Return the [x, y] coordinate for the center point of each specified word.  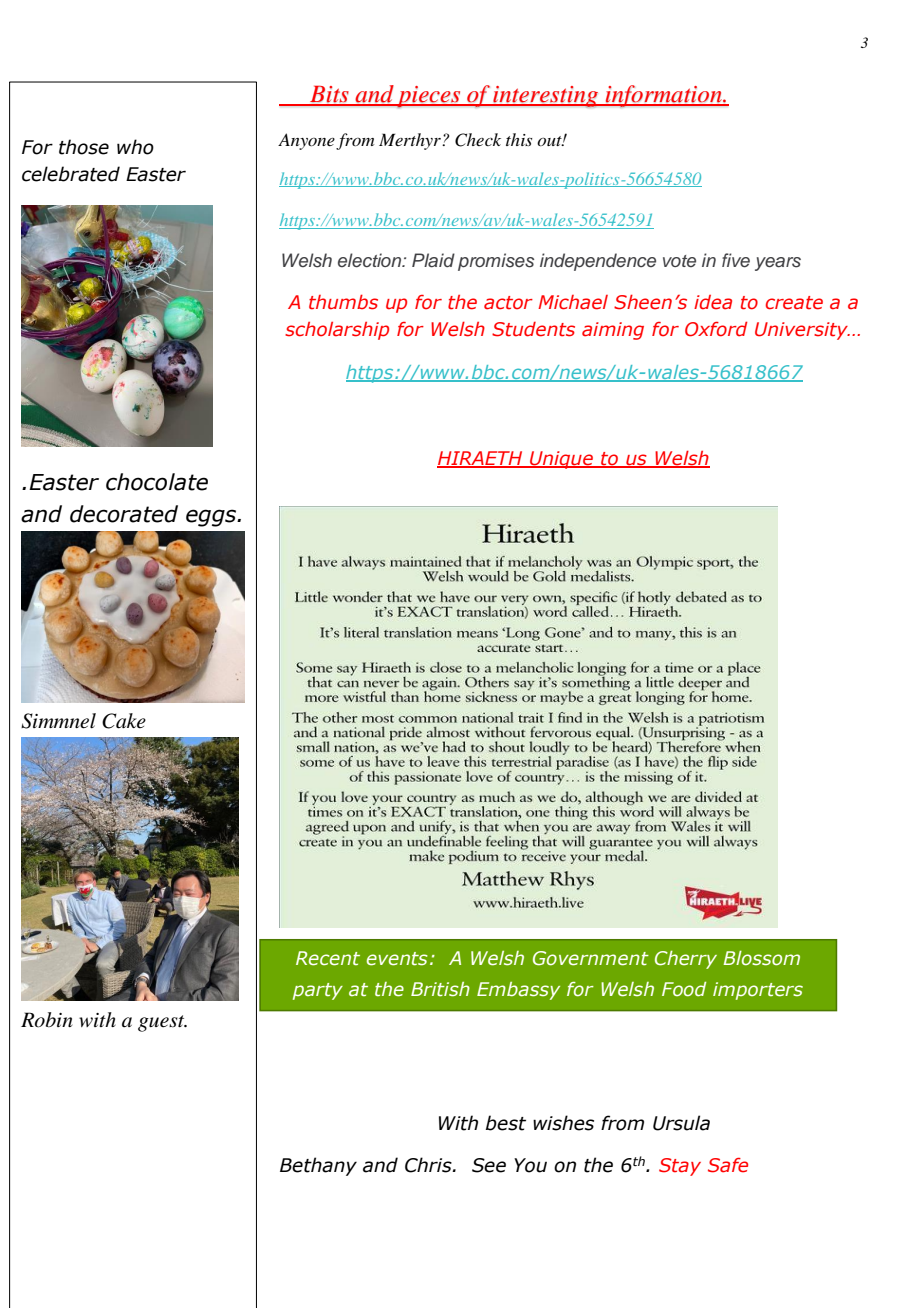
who [135, 147]
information [664, 96]
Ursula [681, 1123]
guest [162, 1023]
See [489, 1165]
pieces [429, 97]
